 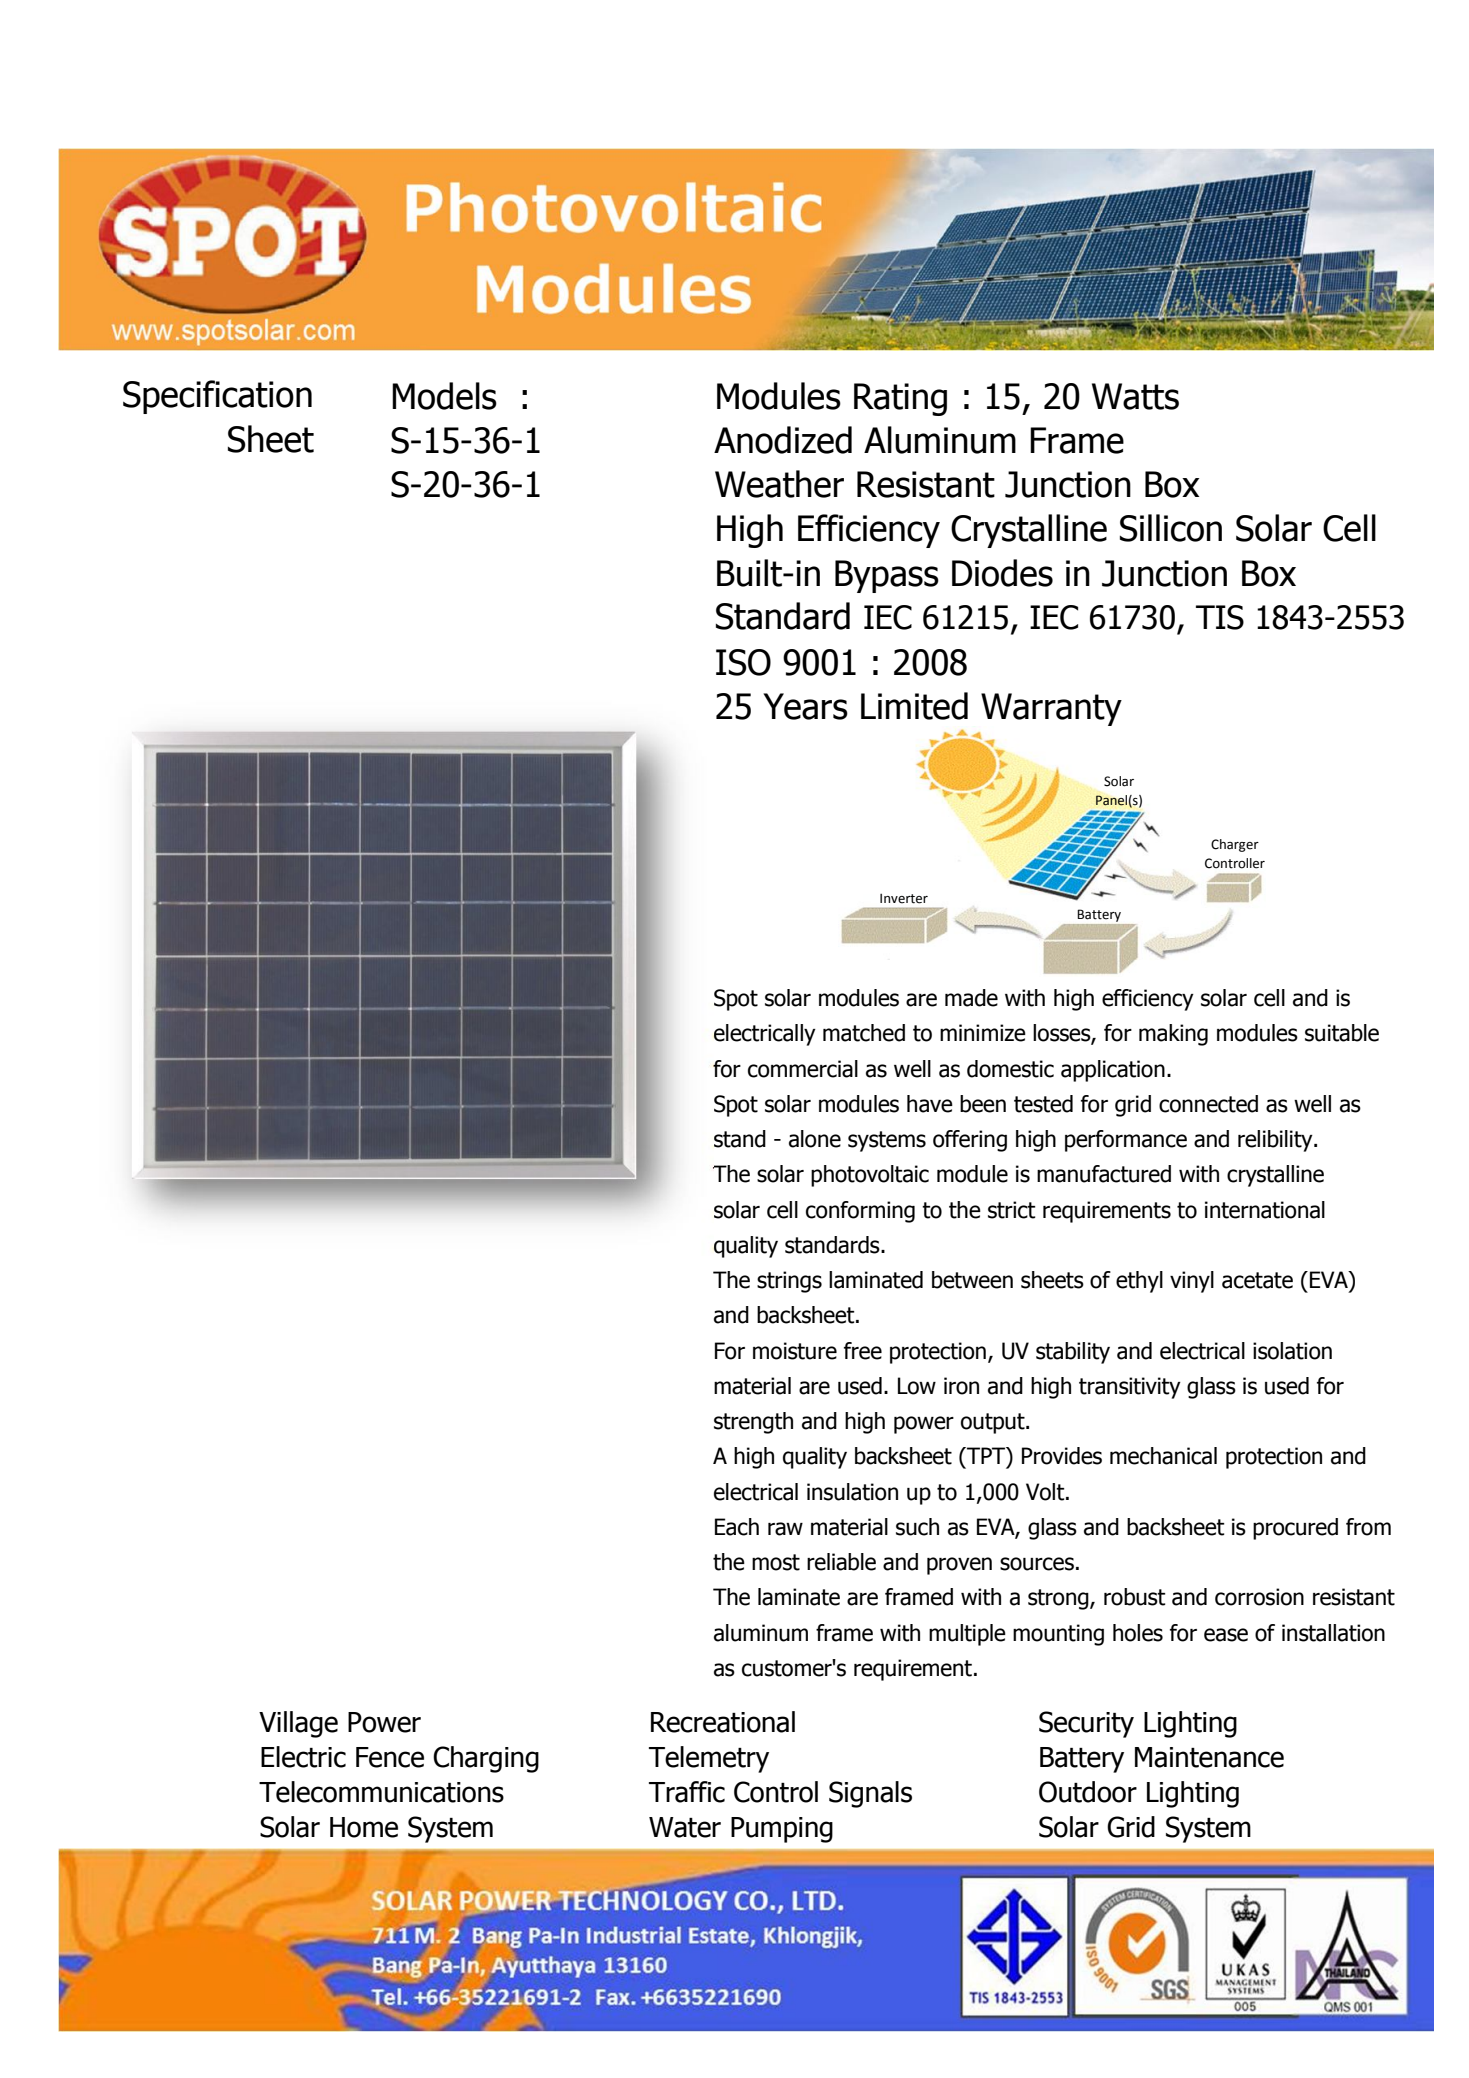 I want to click on acetate, so click(x=1257, y=1280).
